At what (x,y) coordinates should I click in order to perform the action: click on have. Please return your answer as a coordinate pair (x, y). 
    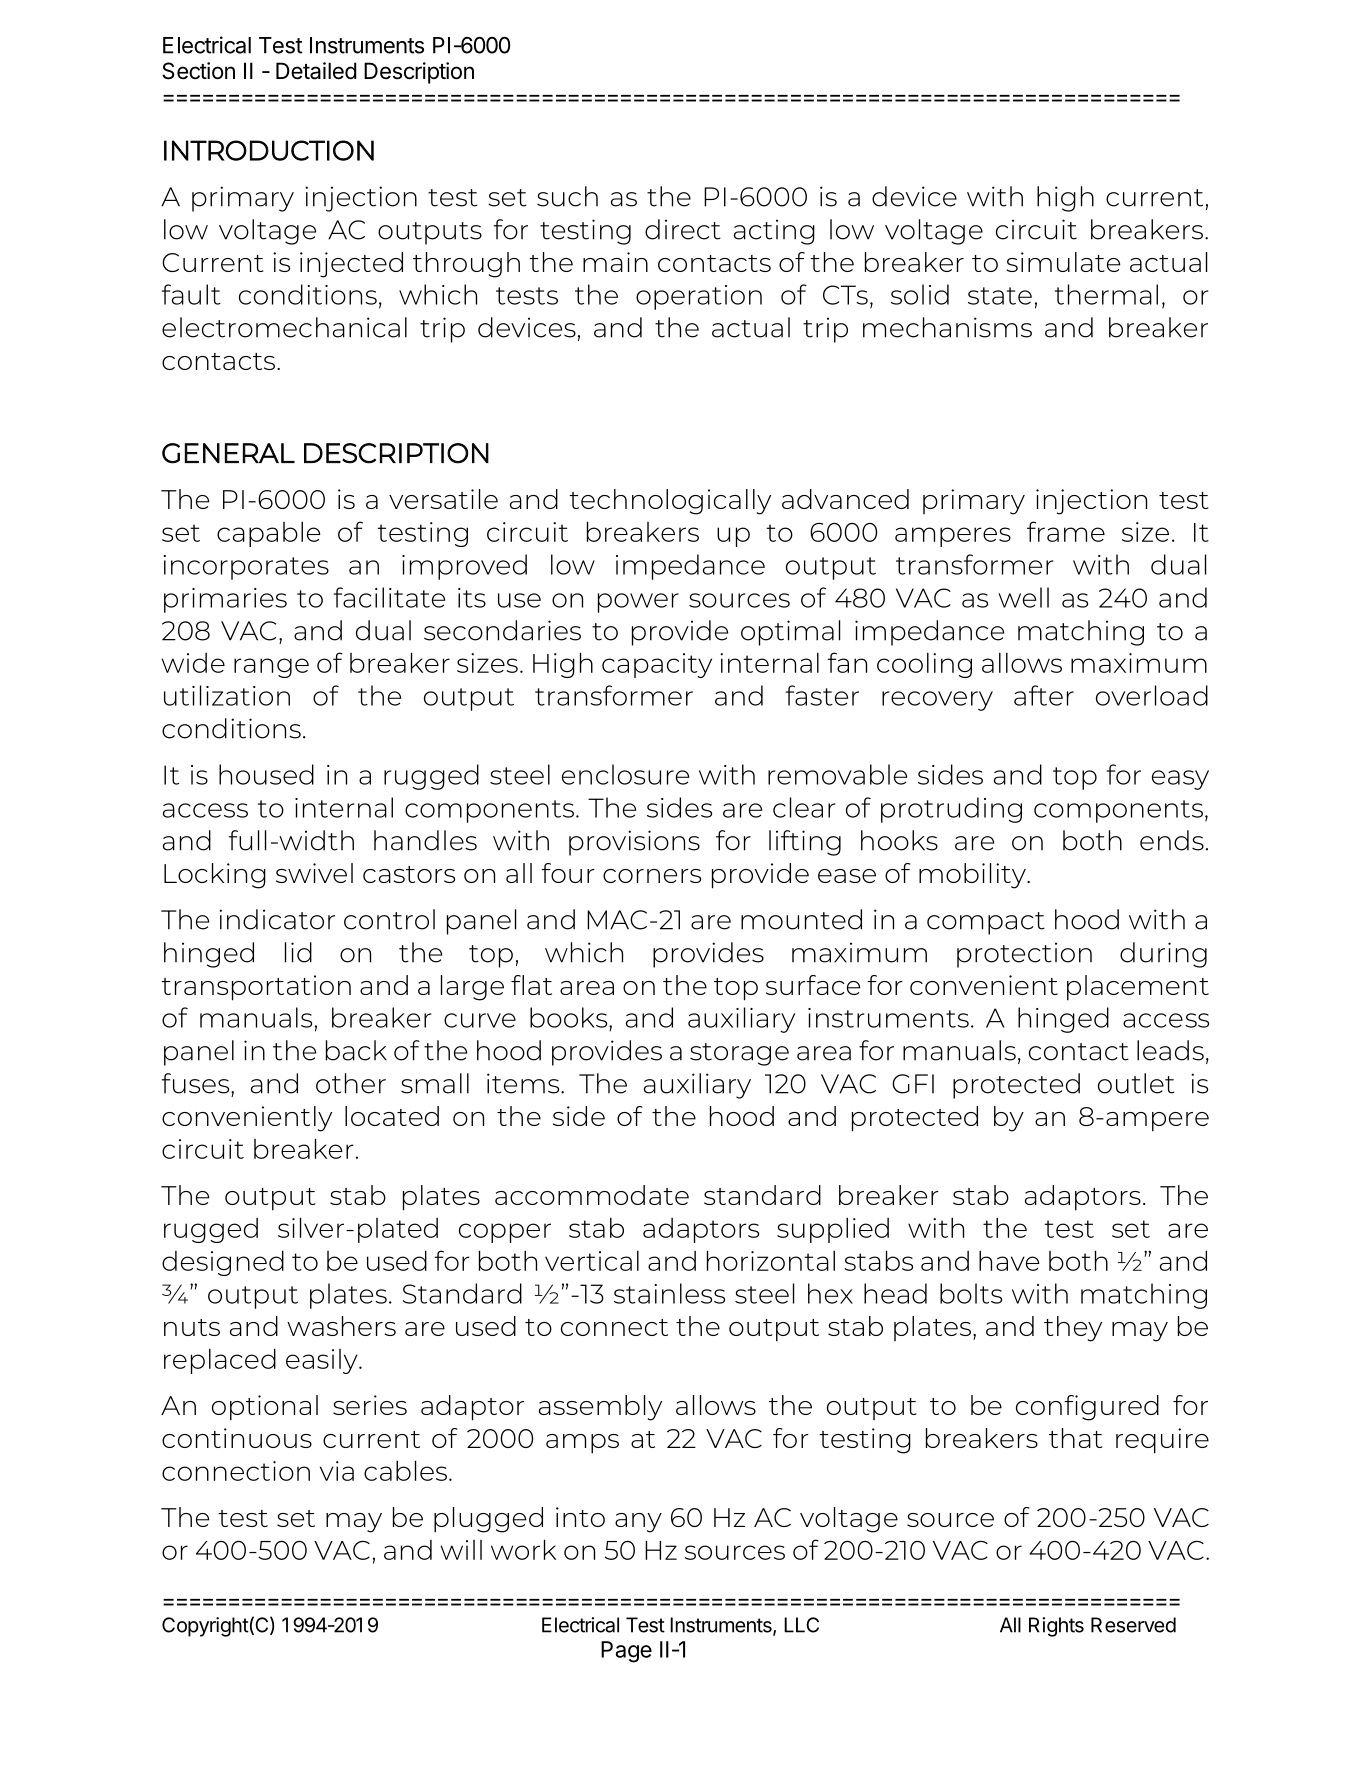
    Looking at the image, I should click on (1009, 1261).
